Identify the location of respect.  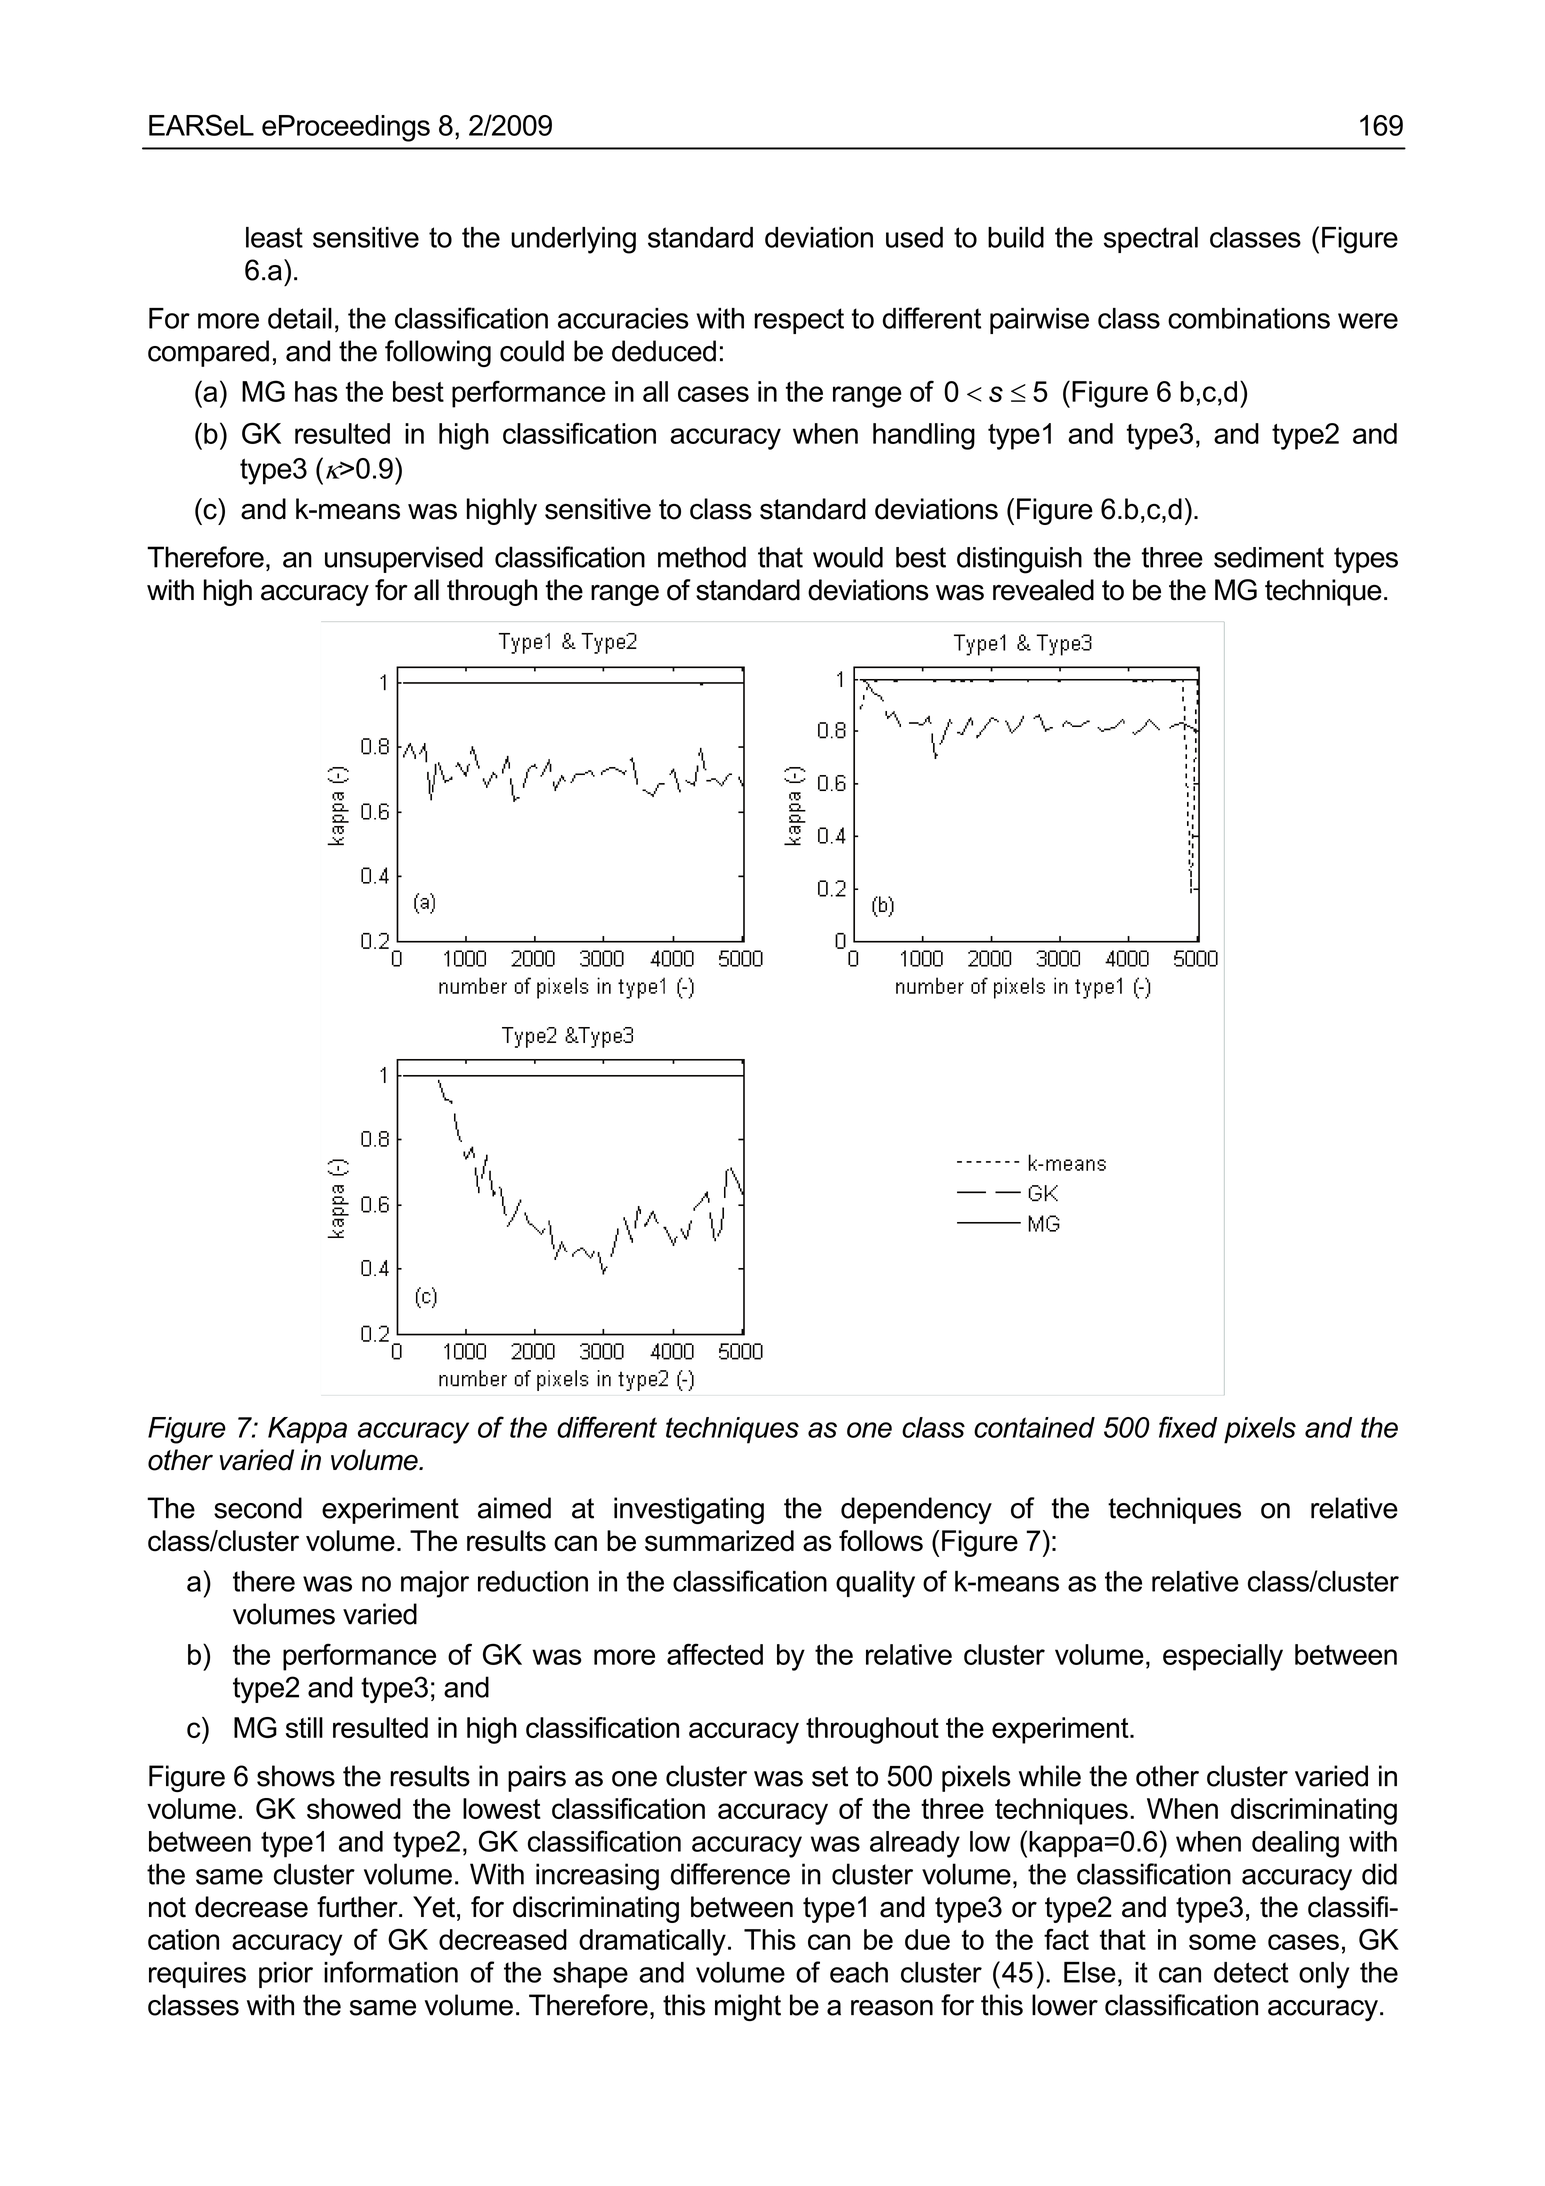
(799, 321).
